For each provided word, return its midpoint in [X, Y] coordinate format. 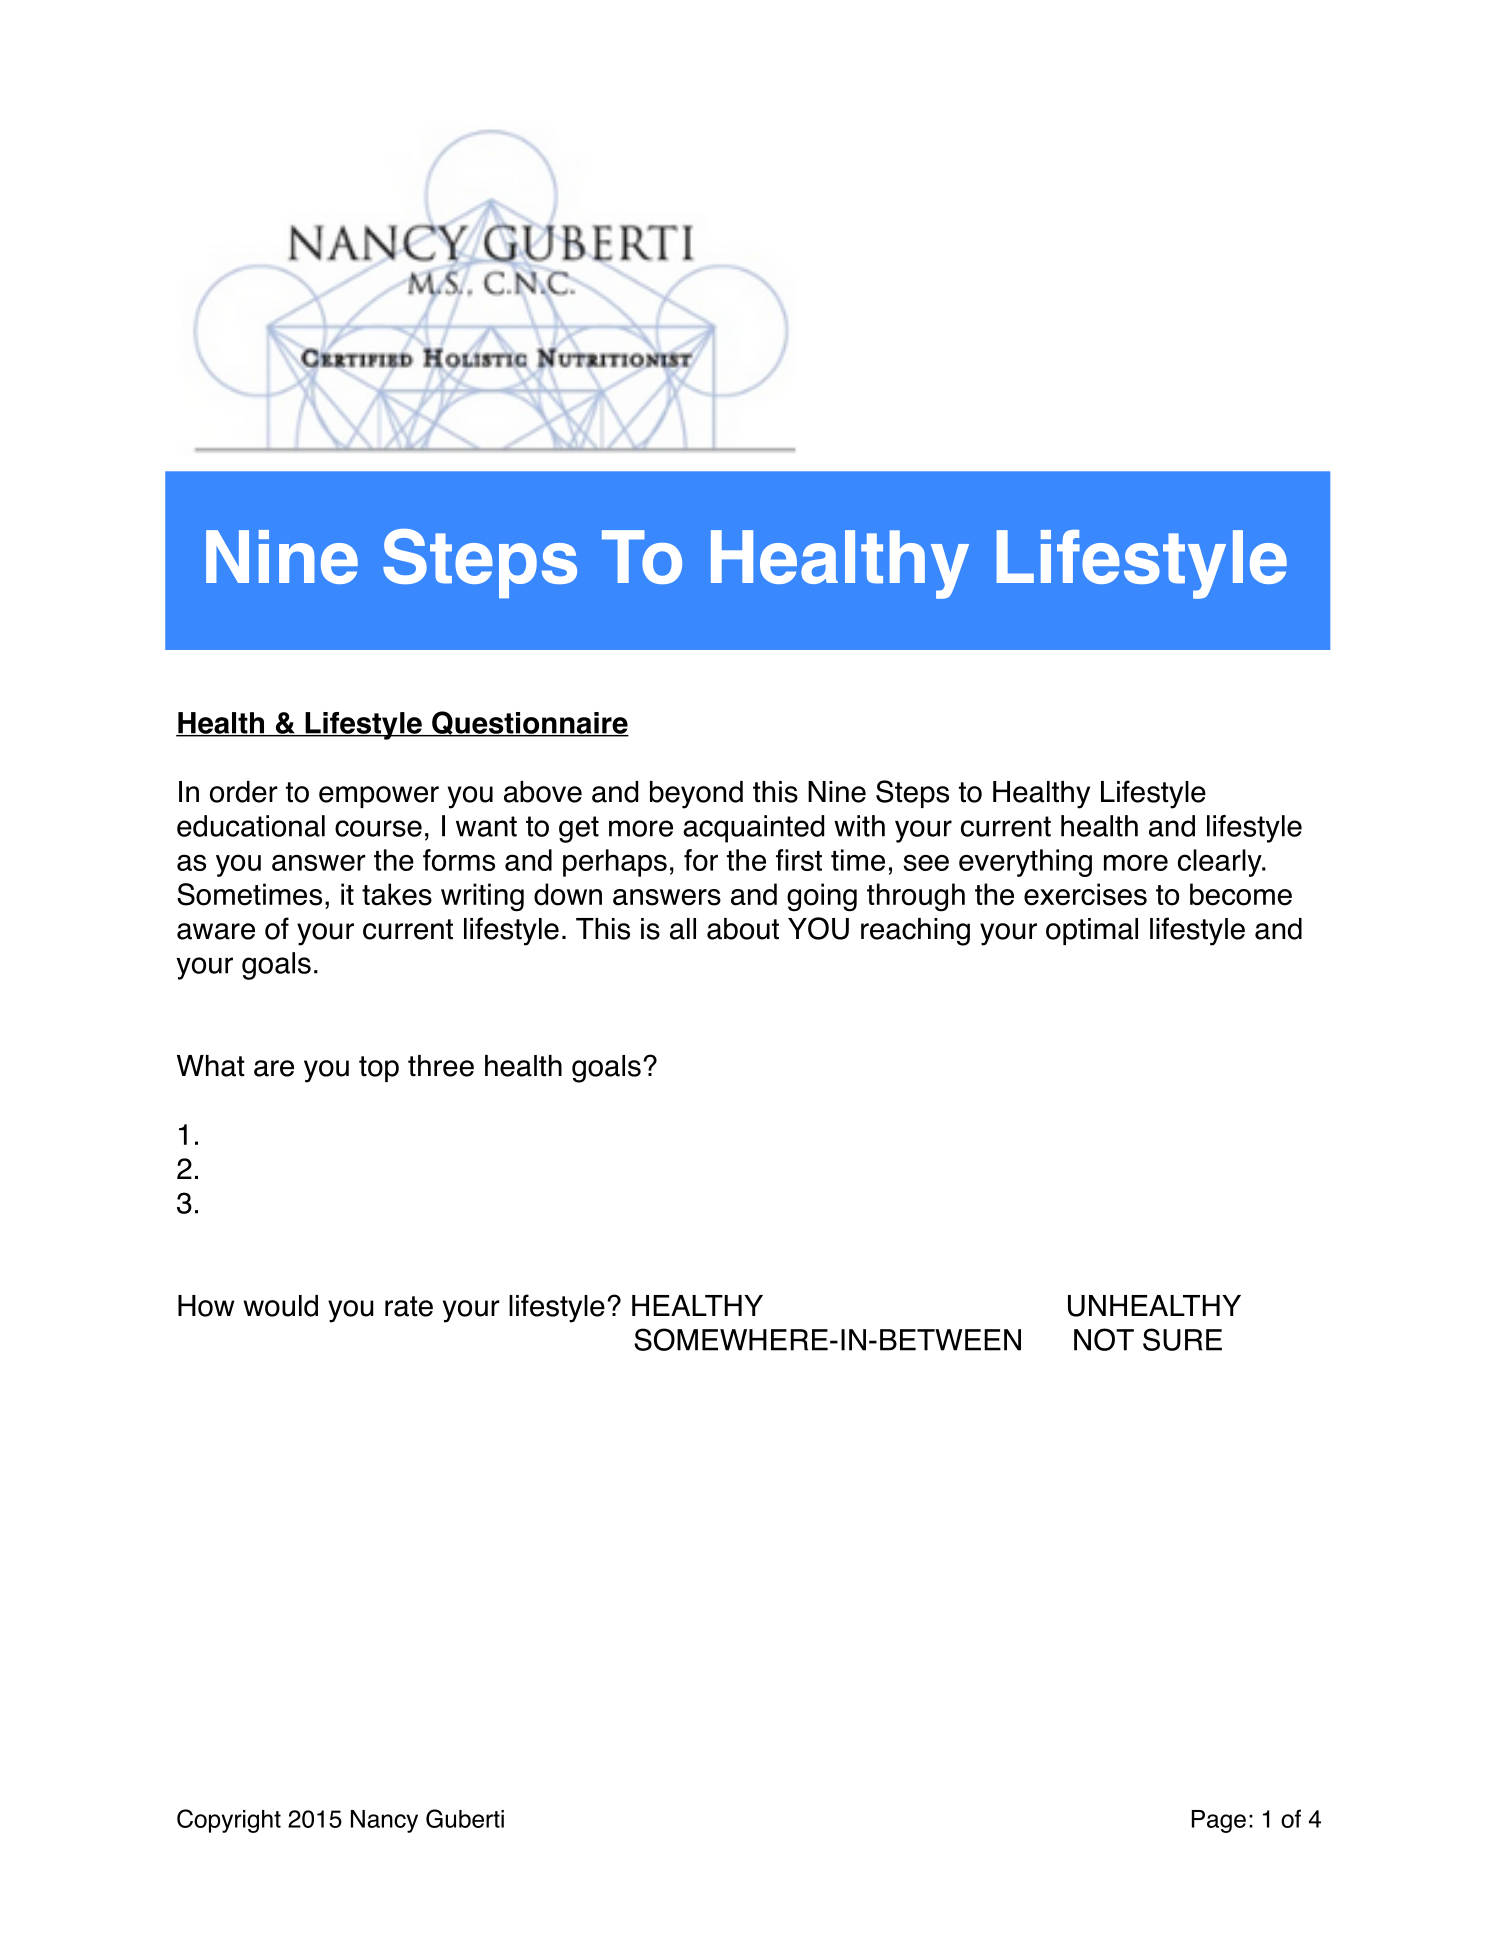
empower [379, 797]
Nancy [384, 1821]
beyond [696, 795]
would [280, 1306]
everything [1025, 863]
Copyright [229, 1821]
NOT [1104, 1339]
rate [409, 1306]
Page [1219, 1821]
